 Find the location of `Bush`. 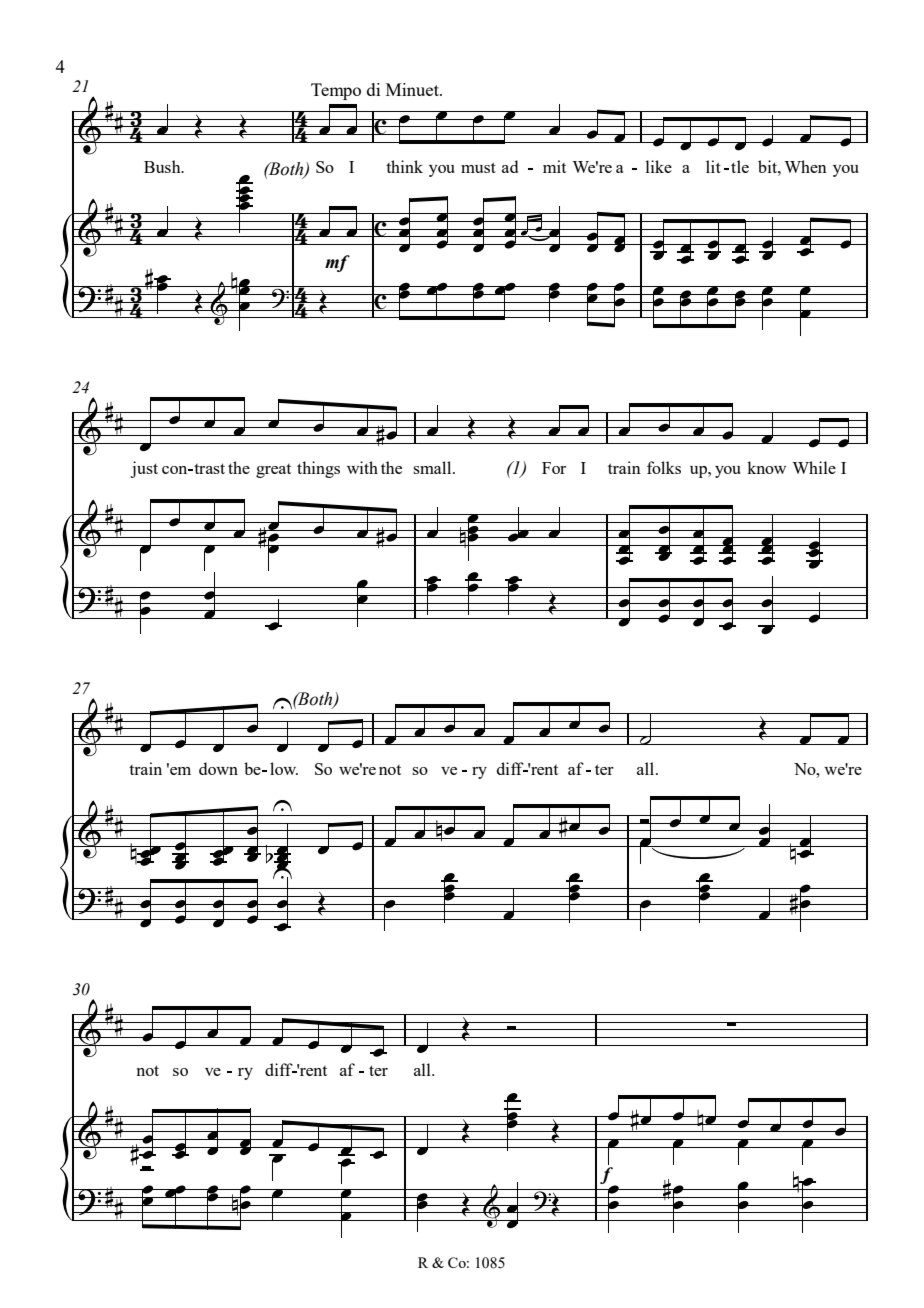

Bush is located at coordinates (163, 166).
